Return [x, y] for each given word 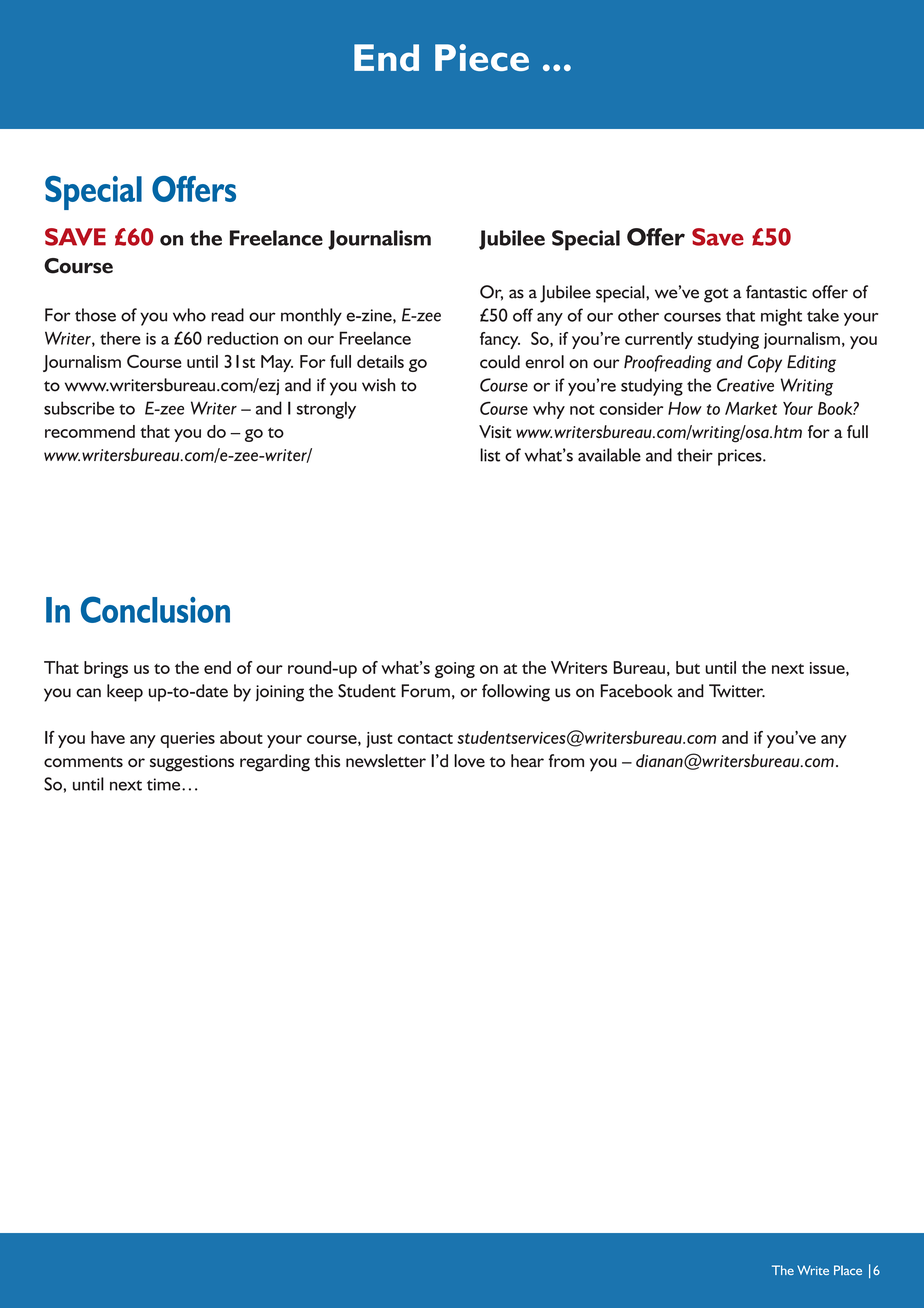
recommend [90, 431]
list [490, 455]
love [469, 760]
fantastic [776, 292]
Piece [482, 57]
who [189, 315]
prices [741, 457]
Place [848, 1270]
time [165, 784]
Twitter [737, 691]
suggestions [192, 763]
